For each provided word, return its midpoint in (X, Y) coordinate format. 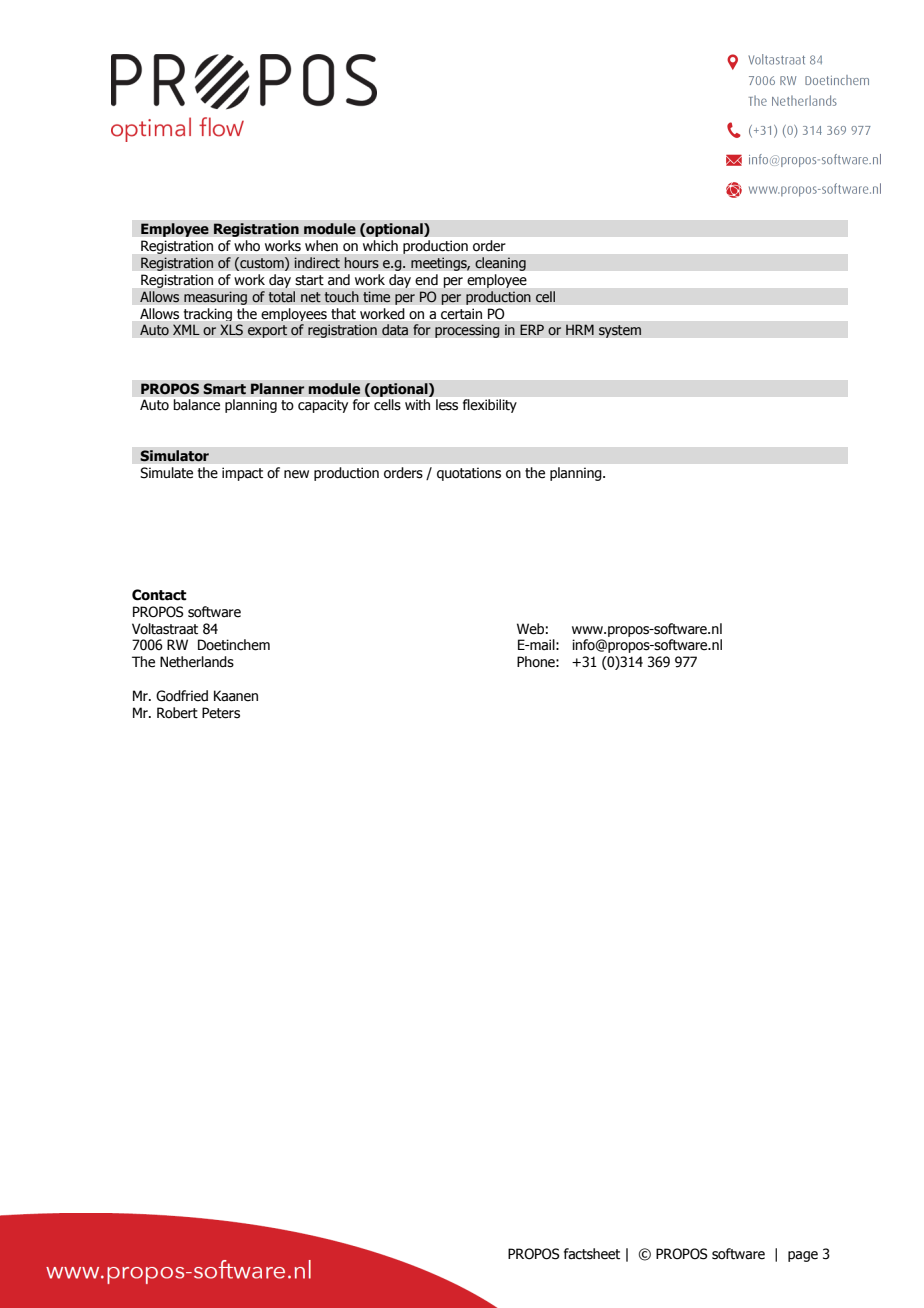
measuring (216, 298)
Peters (221, 713)
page (803, 1256)
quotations (469, 474)
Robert (177, 713)
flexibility (490, 406)
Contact (159, 595)
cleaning (500, 264)
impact (242, 474)
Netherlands (197, 662)
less (447, 404)
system (620, 331)
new (296, 474)
